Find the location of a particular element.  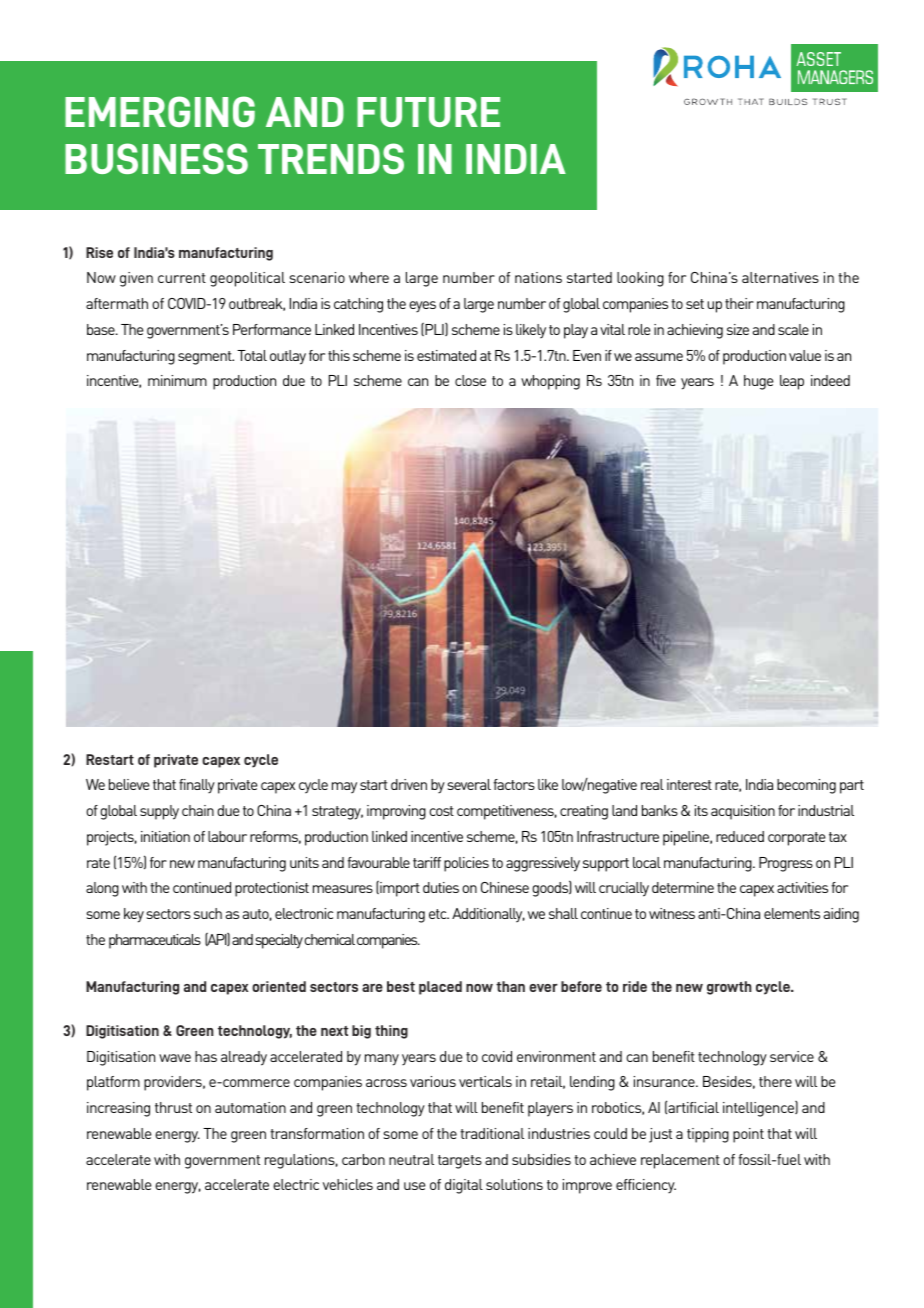

minimum is located at coordinates (177, 380).
